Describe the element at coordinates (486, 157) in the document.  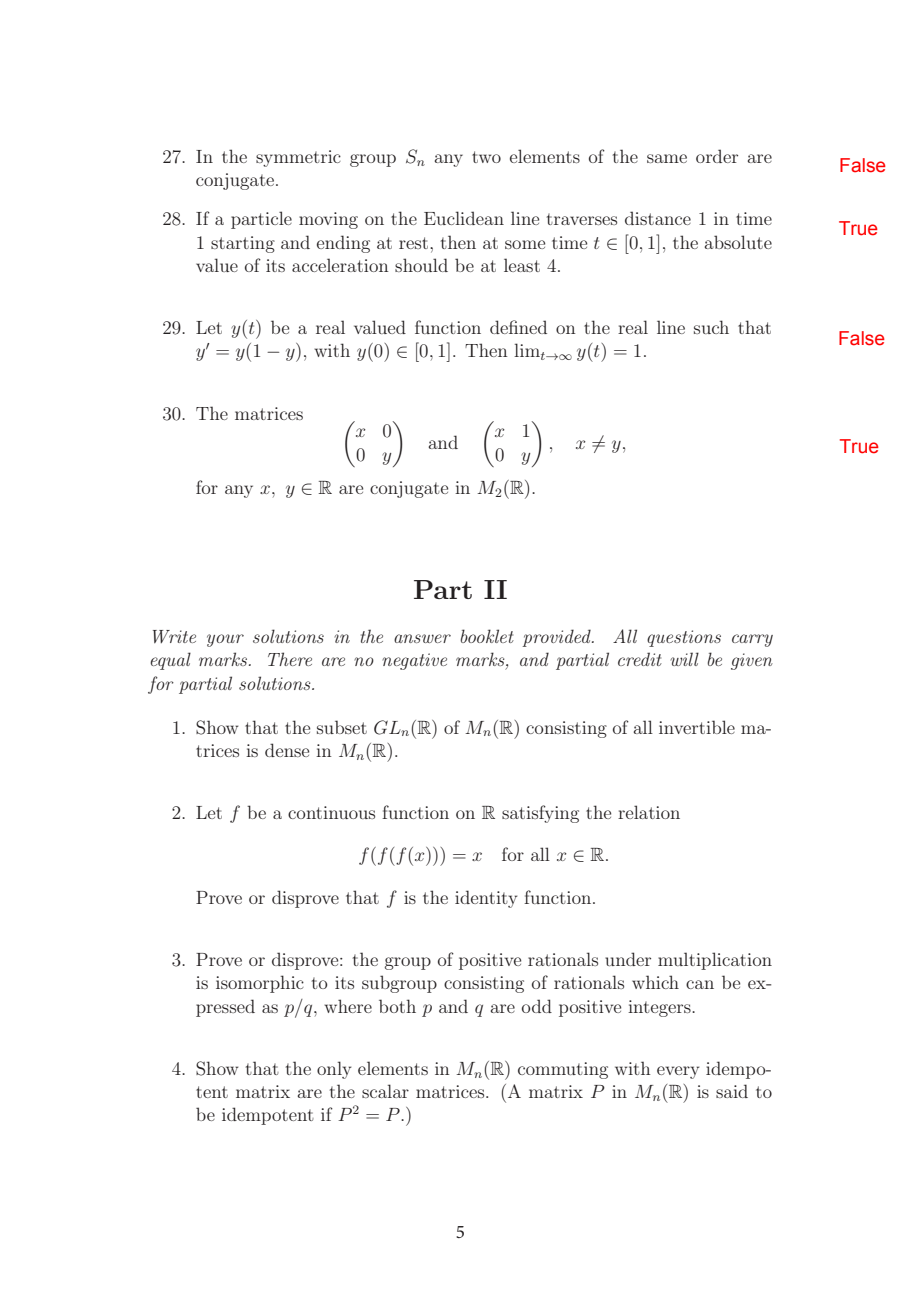
I see `two` at that location.
